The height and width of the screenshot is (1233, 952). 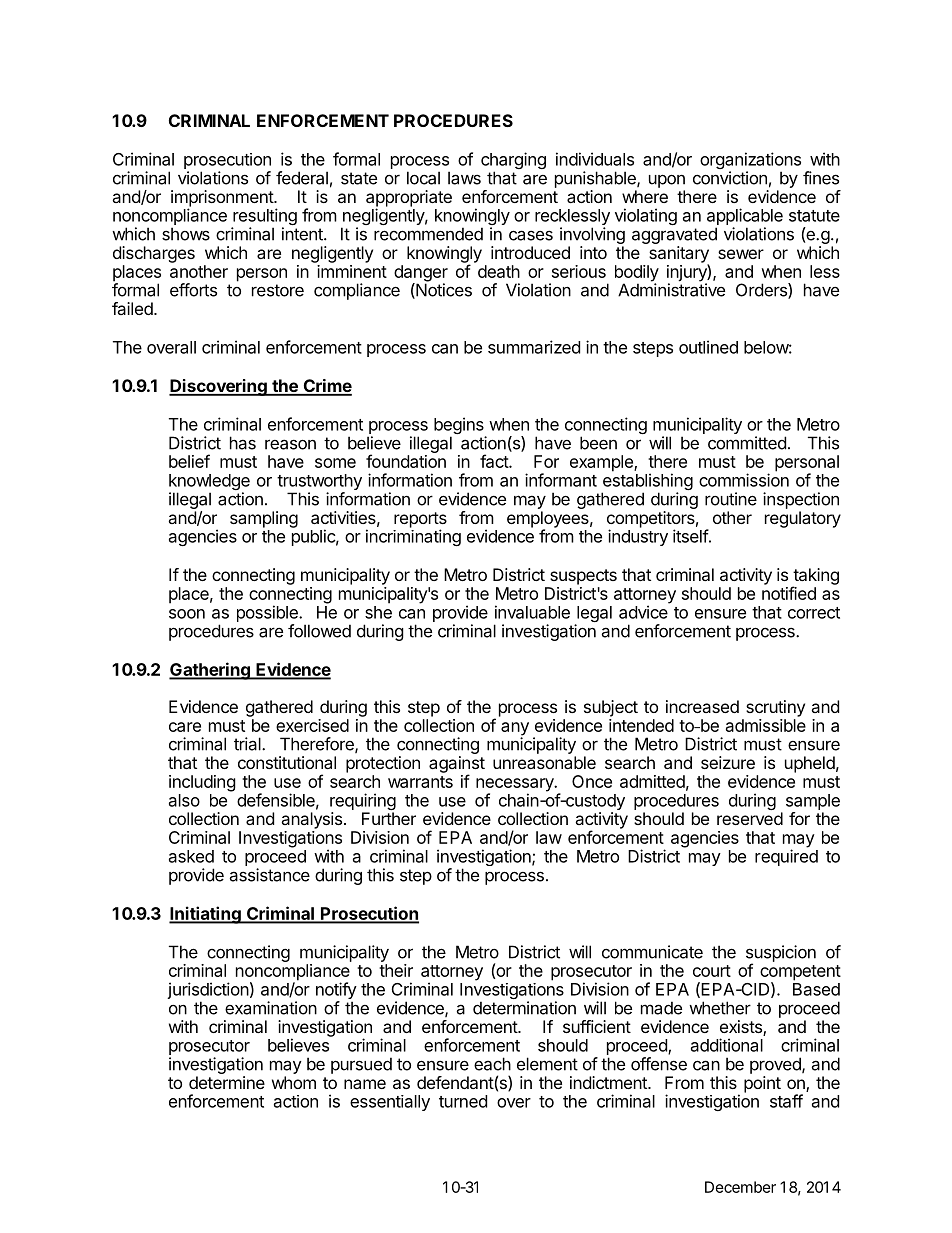 What do you see at coordinates (223, 199) in the screenshot?
I see `imprisonment` at bounding box center [223, 199].
